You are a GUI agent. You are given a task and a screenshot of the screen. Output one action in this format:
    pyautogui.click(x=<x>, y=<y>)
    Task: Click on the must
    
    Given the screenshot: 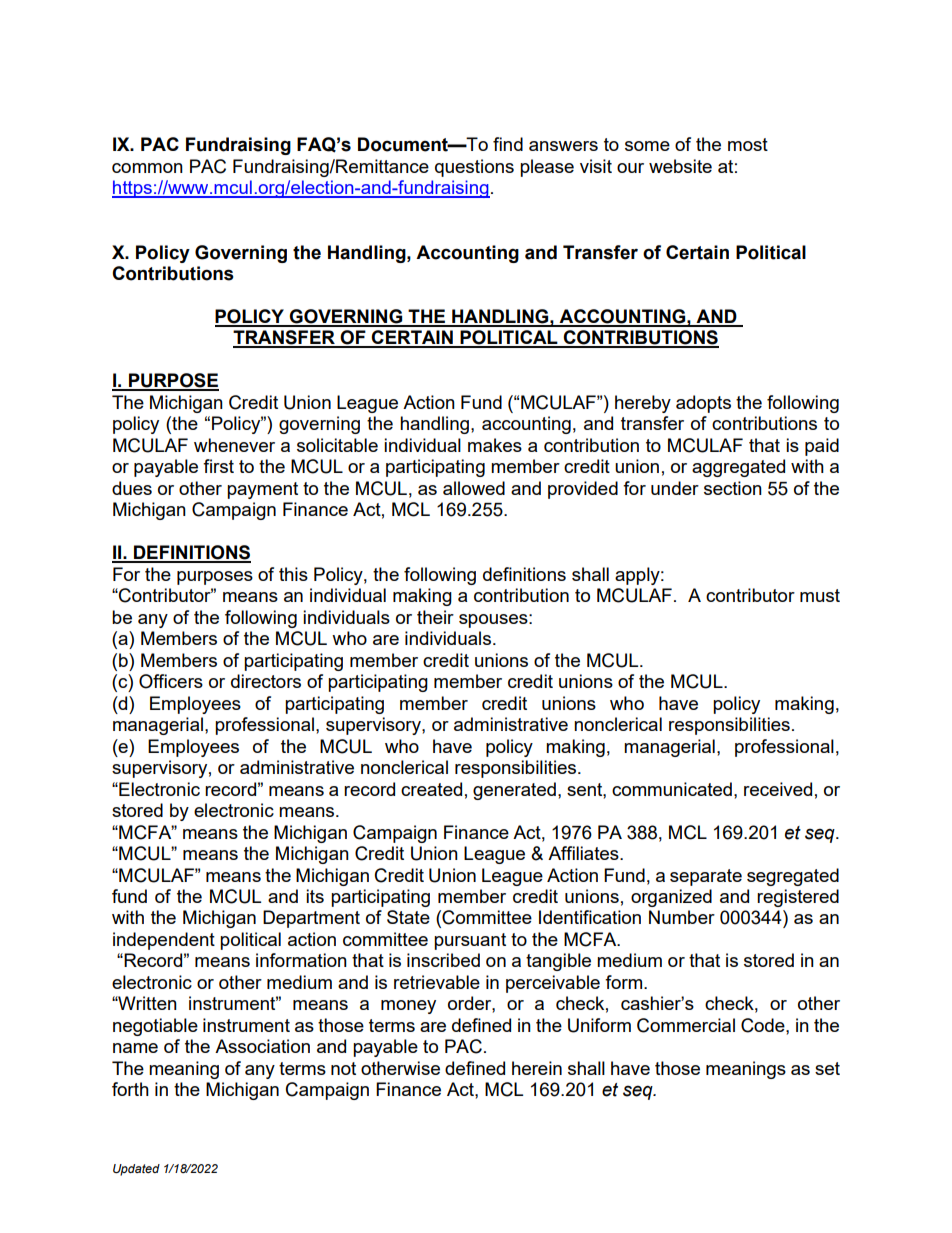 What is the action you would take?
    pyautogui.click(x=820, y=595)
